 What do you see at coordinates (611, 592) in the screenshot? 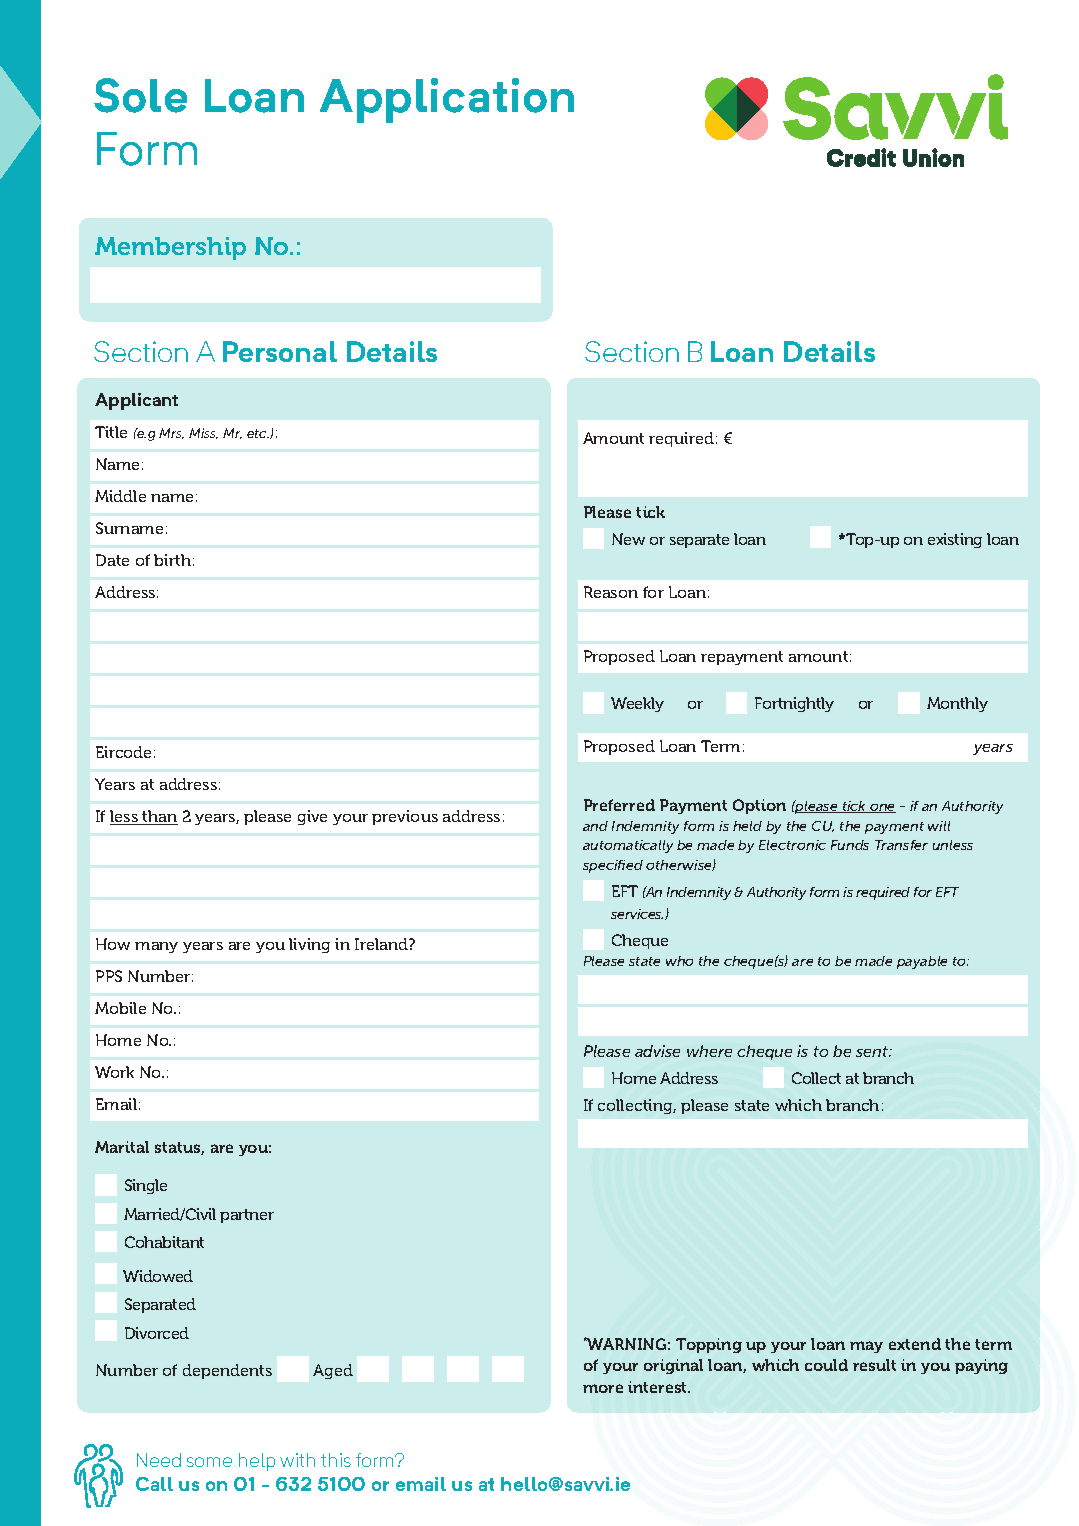
I see `Reason` at bounding box center [611, 592].
